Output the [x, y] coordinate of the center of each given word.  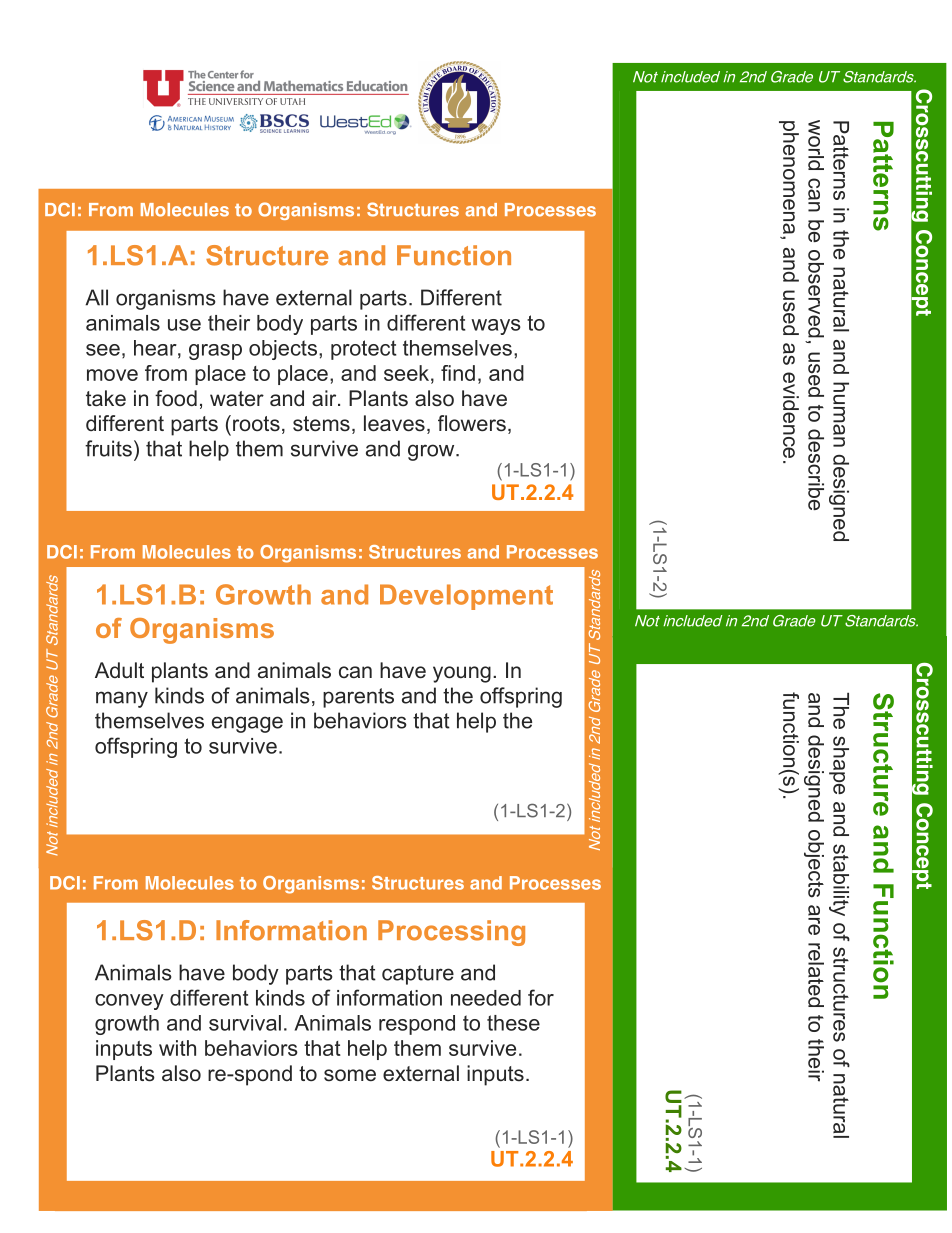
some [350, 1075]
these [513, 1023]
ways [496, 327]
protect [364, 350]
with [177, 1048]
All [96, 297]
